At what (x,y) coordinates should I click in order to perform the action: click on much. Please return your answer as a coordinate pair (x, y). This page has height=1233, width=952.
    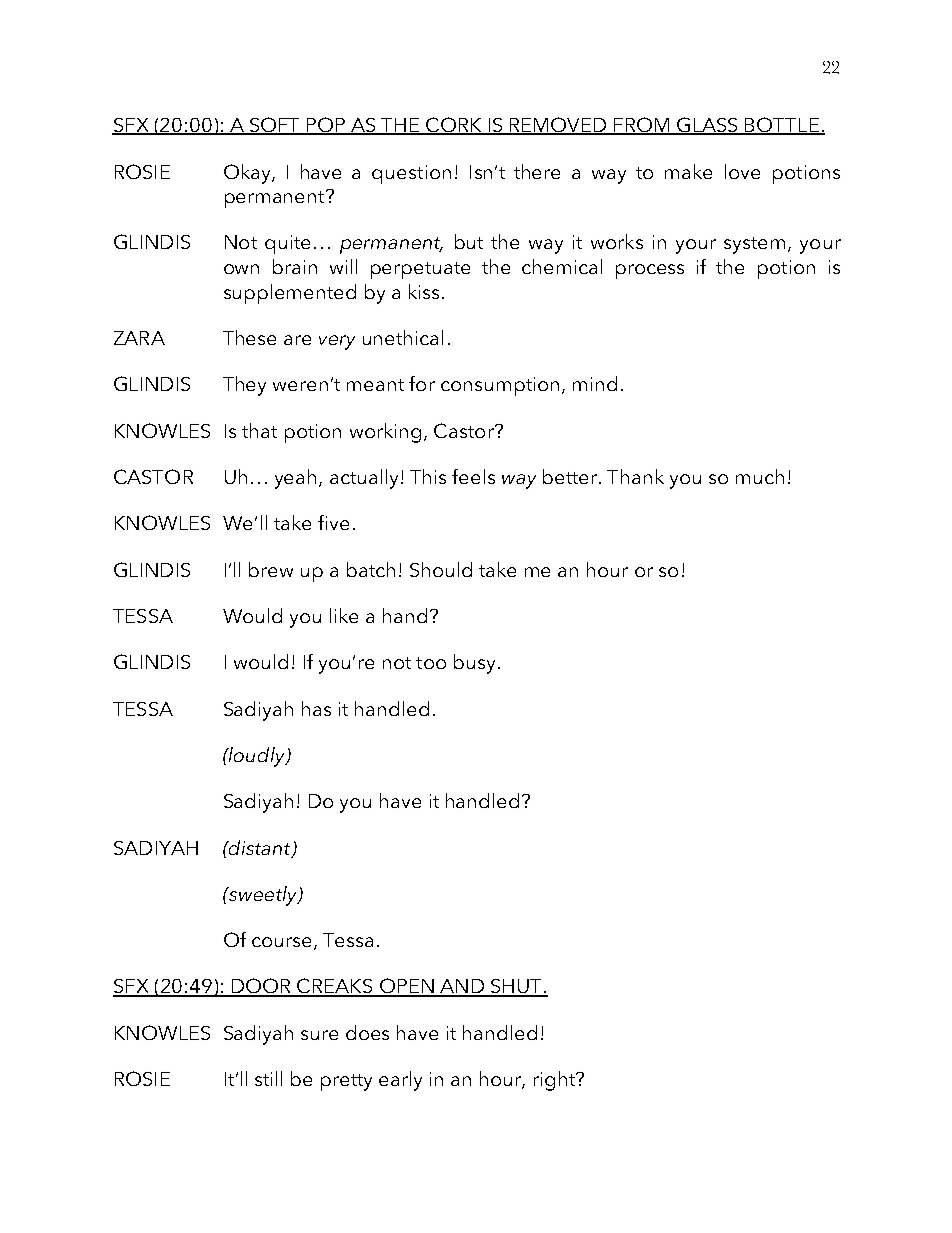
    Looking at the image, I should click on (760, 476).
